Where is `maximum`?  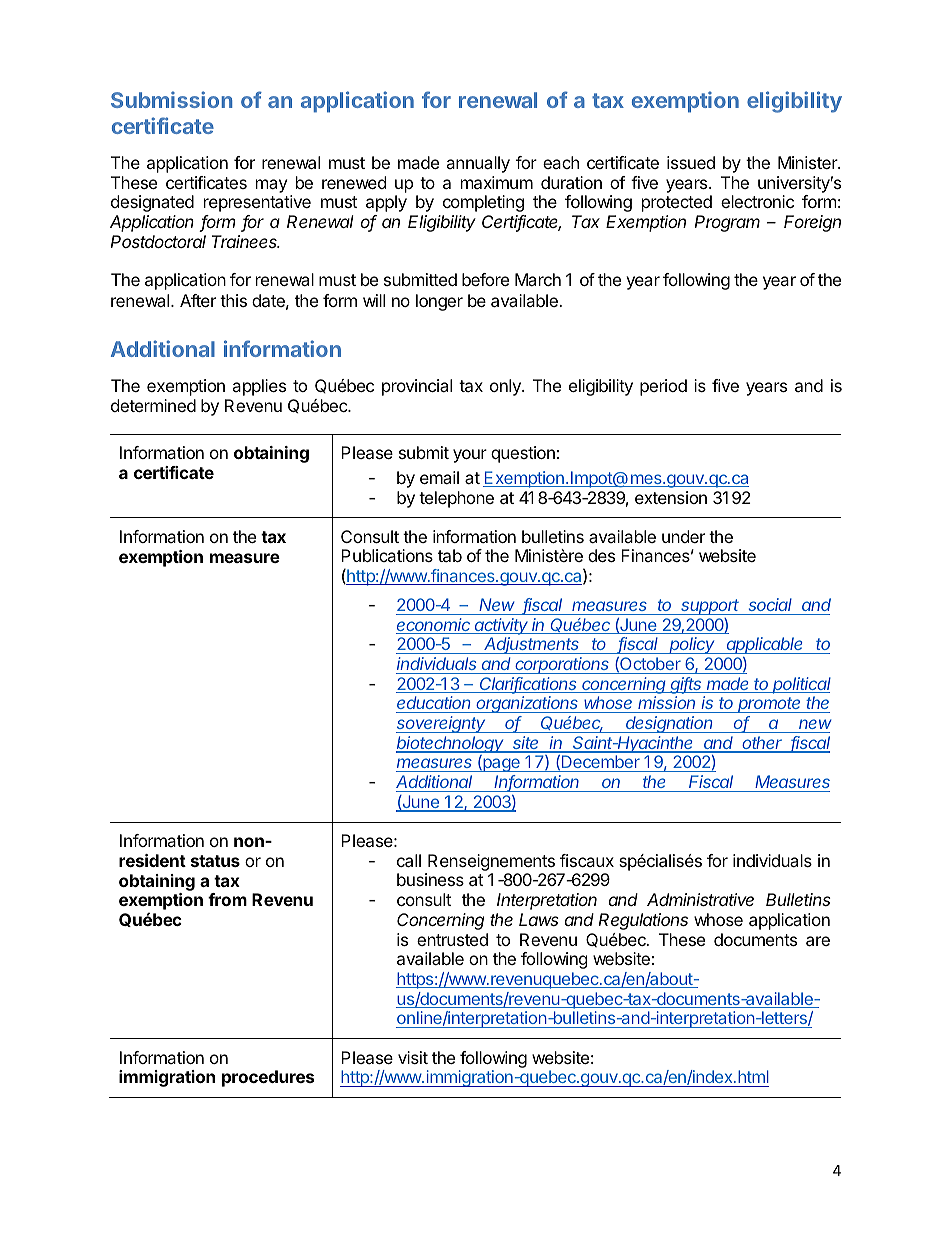
maximum is located at coordinates (497, 182).
